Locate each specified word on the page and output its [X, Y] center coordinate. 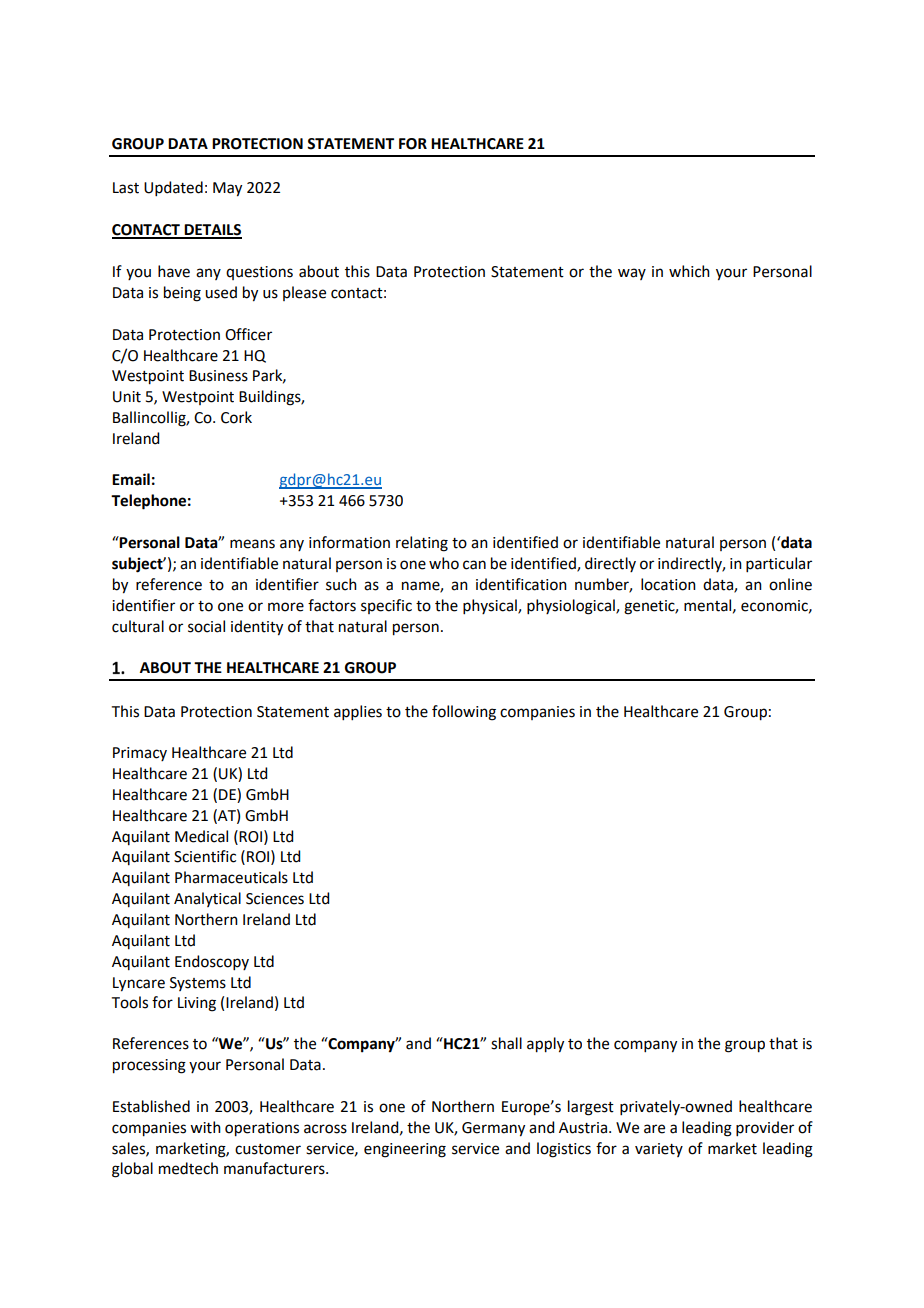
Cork [236, 417]
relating [422, 544]
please [304, 293]
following [464, 713]
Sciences [275, 899]
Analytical [207, 899]
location [668, 584]
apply [545, 1045]
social [206, 626]
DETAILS [212, 231]
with [205, 1127]
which [689, 271]
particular [779, 564]
